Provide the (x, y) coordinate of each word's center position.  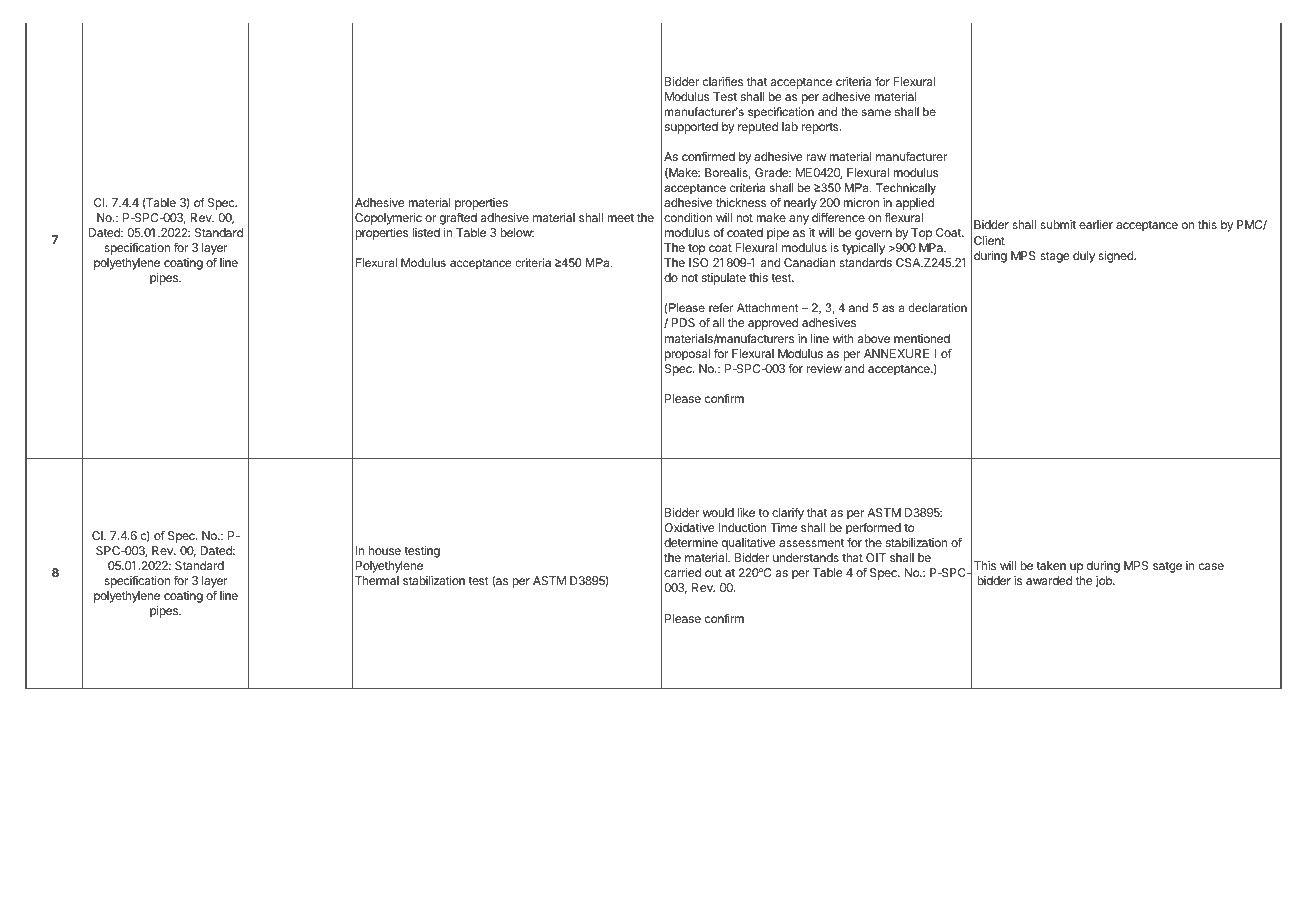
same (876, 112)
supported (691, 128)
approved (773, 324)
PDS (683, 322)
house (385, 550)
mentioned (922, 338)
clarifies (723, 81)
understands (806, 557)
